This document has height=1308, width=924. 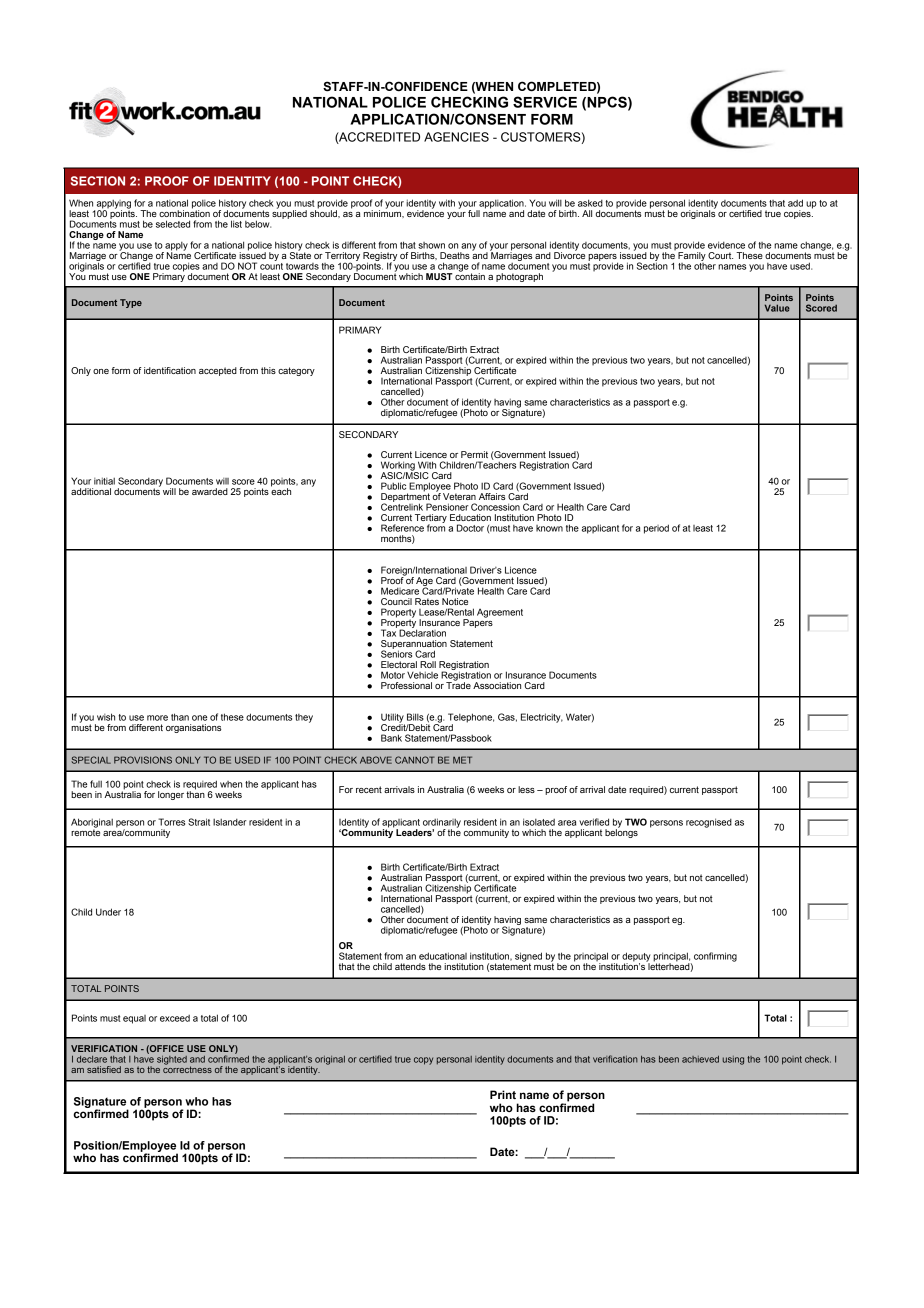 What do you see at coordinates (656, 529) in the document?
I see `period` at bounding box center [656, 529].
